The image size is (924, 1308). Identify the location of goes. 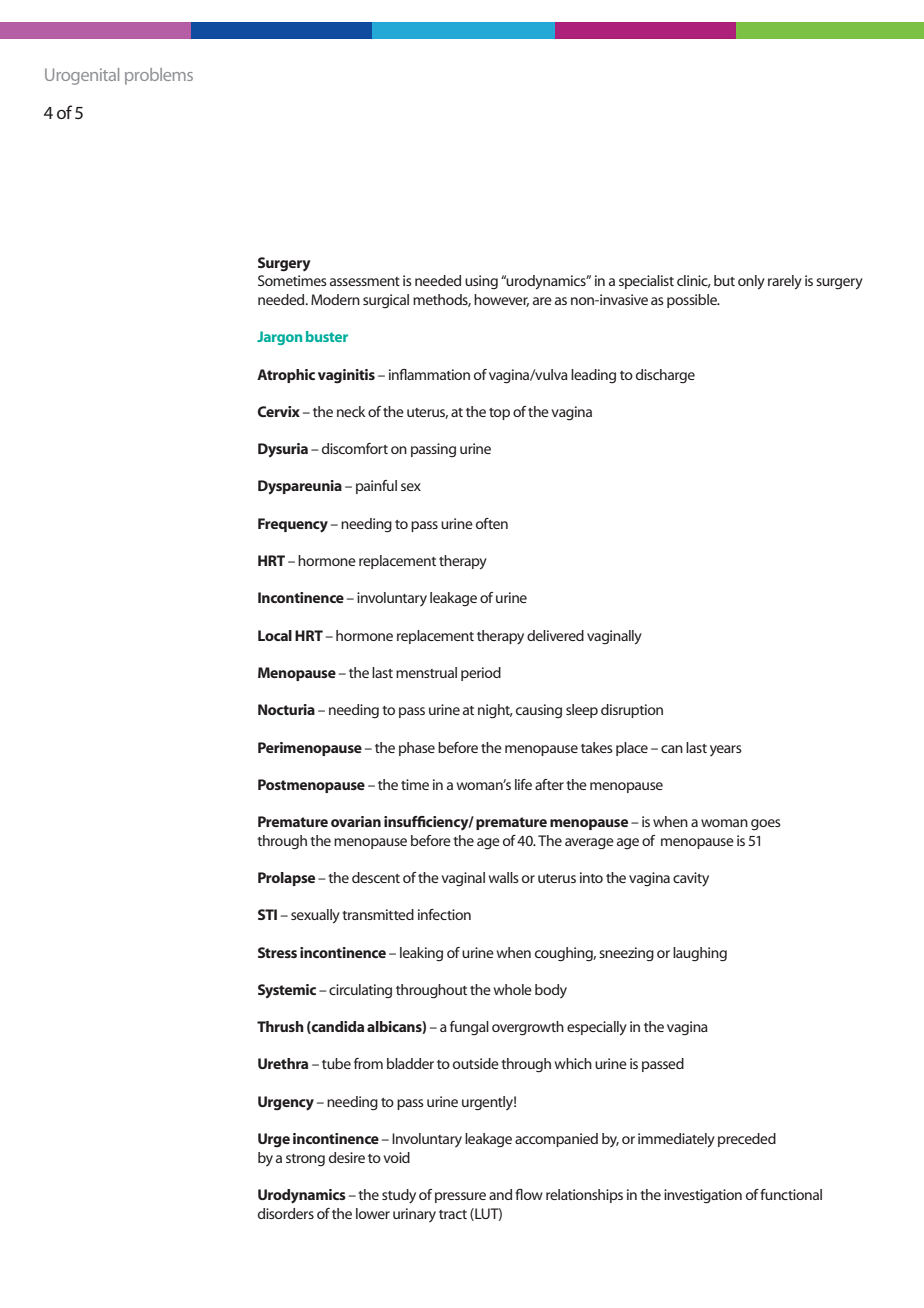
(766, 825).
